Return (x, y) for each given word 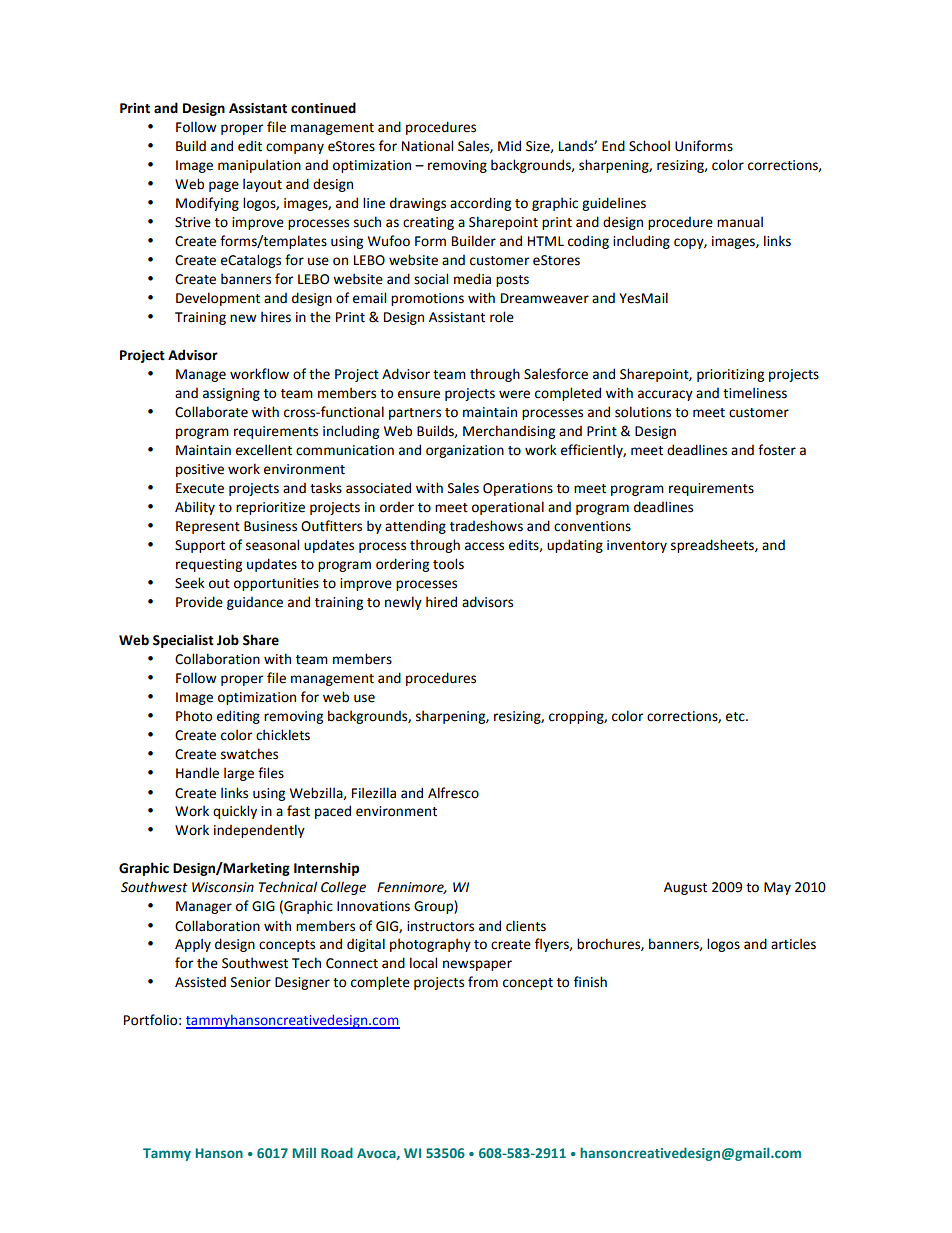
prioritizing (730, 375)
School (649, 146)
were (514, 394)
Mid (509, 146)
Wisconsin (223, 887)
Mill (304, 1153)
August (685, 888)
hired (441, 602)
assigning (231, 394)
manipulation (259, 166)
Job (228, 640)
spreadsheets (713, 546)
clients (526, 926)
